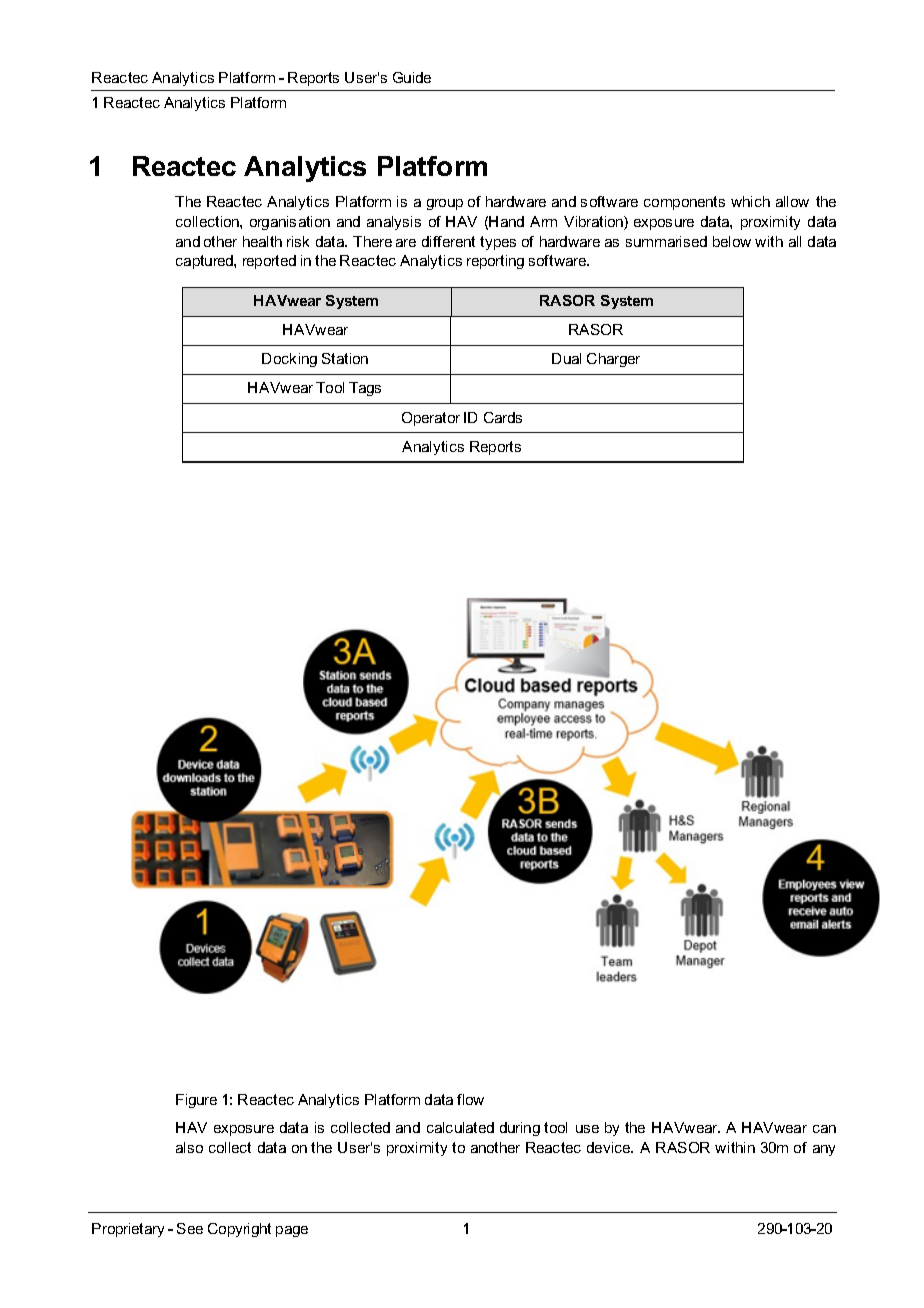 The width and height of the document is (924, 1308). I want to click on reporting, so click(495, 262).
